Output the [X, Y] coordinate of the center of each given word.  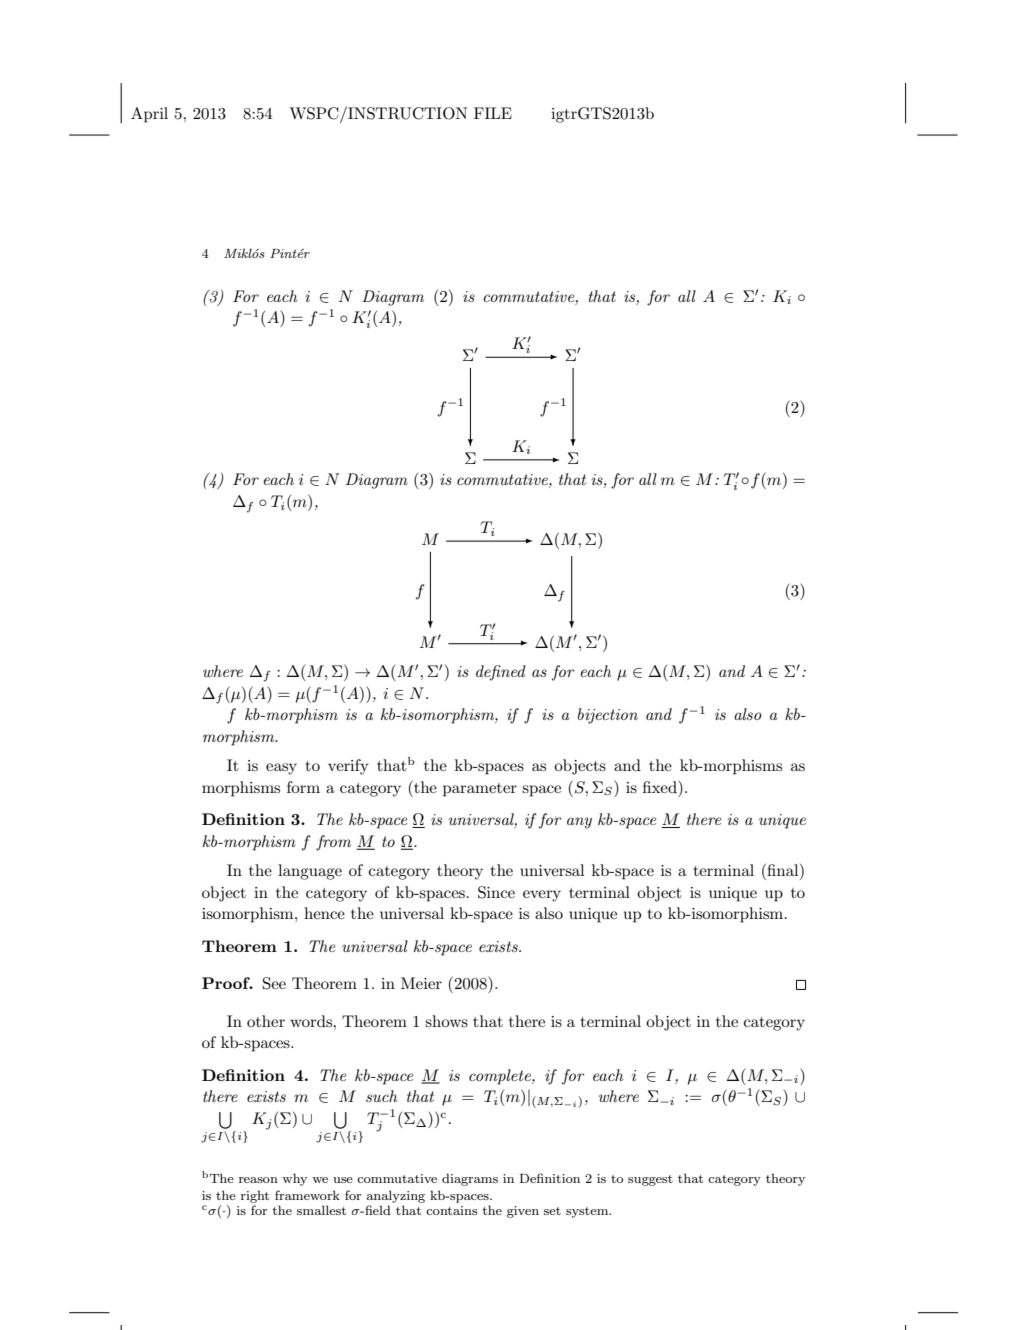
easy [281, 769]
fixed [661, 786]
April [149, 115]
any [579, 823]
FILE [493, 113]
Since [496, 892]
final [783, 870]
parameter [480, 790]
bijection [608, 716]
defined [501, 673]
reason [258, 1180]
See [274, 983]
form [303, 787]
